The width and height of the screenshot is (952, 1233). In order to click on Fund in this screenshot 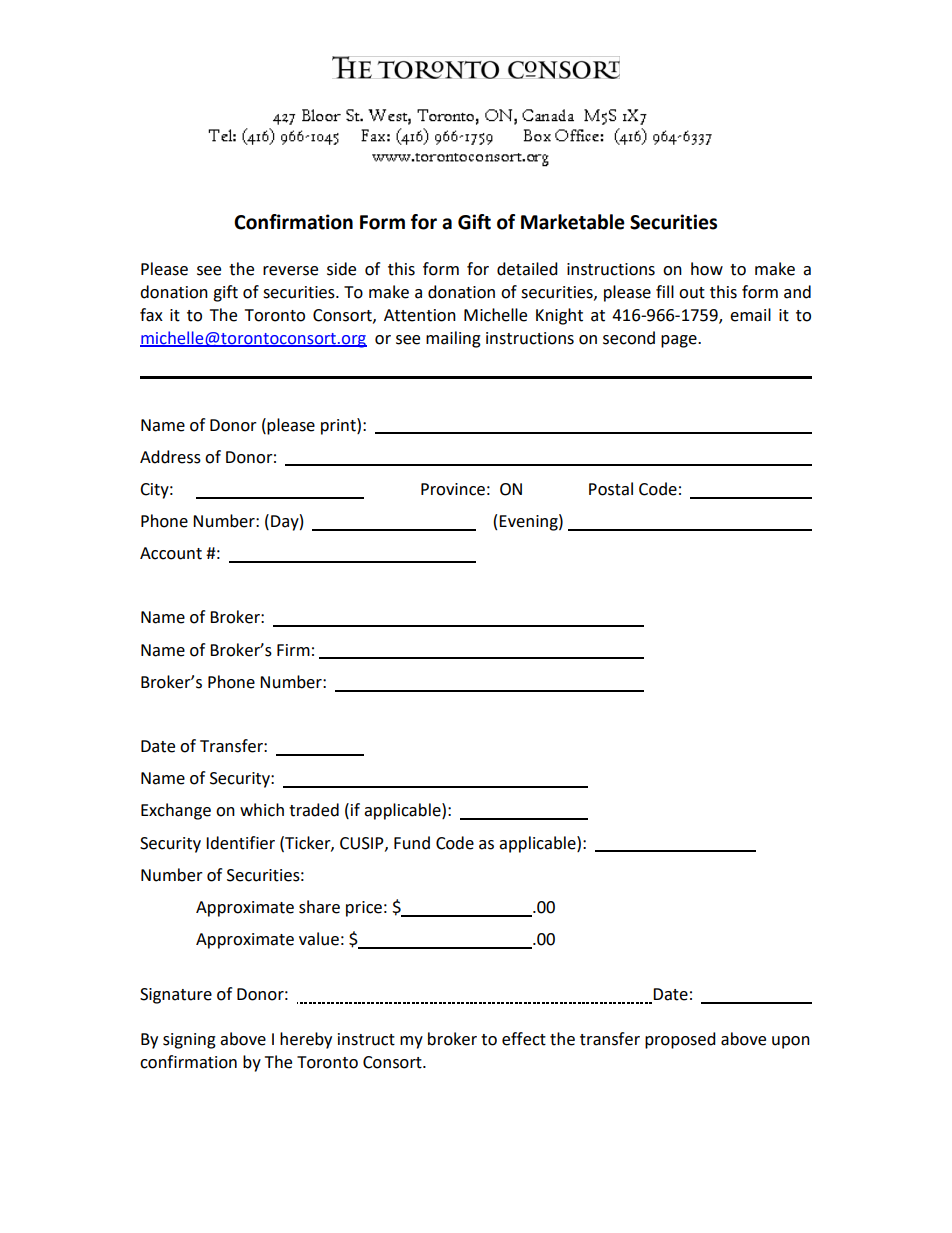, I will do `click(412, 843)`.
